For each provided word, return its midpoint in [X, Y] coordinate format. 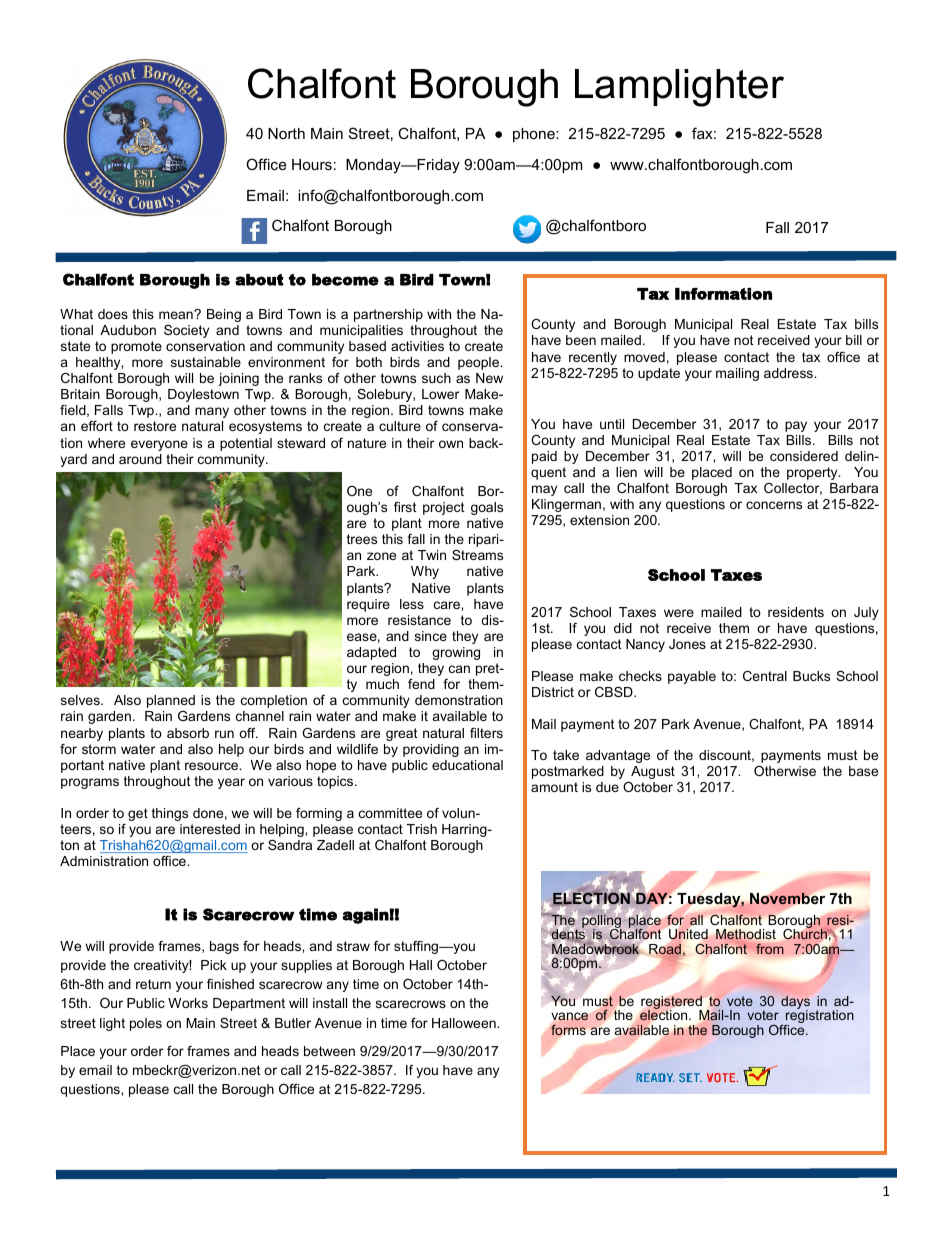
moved [644, 357]
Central [765, 676]
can [459, 669]
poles [146, 1024]
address [789, 373]
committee [390, 813]
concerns [774, 505]
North [286, 133]
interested [210, 829]
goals [487, 508]
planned [171, 701]
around [140, 459]
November [787, 898]
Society [186, 331]
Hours [312, 164]
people [480, 363]
